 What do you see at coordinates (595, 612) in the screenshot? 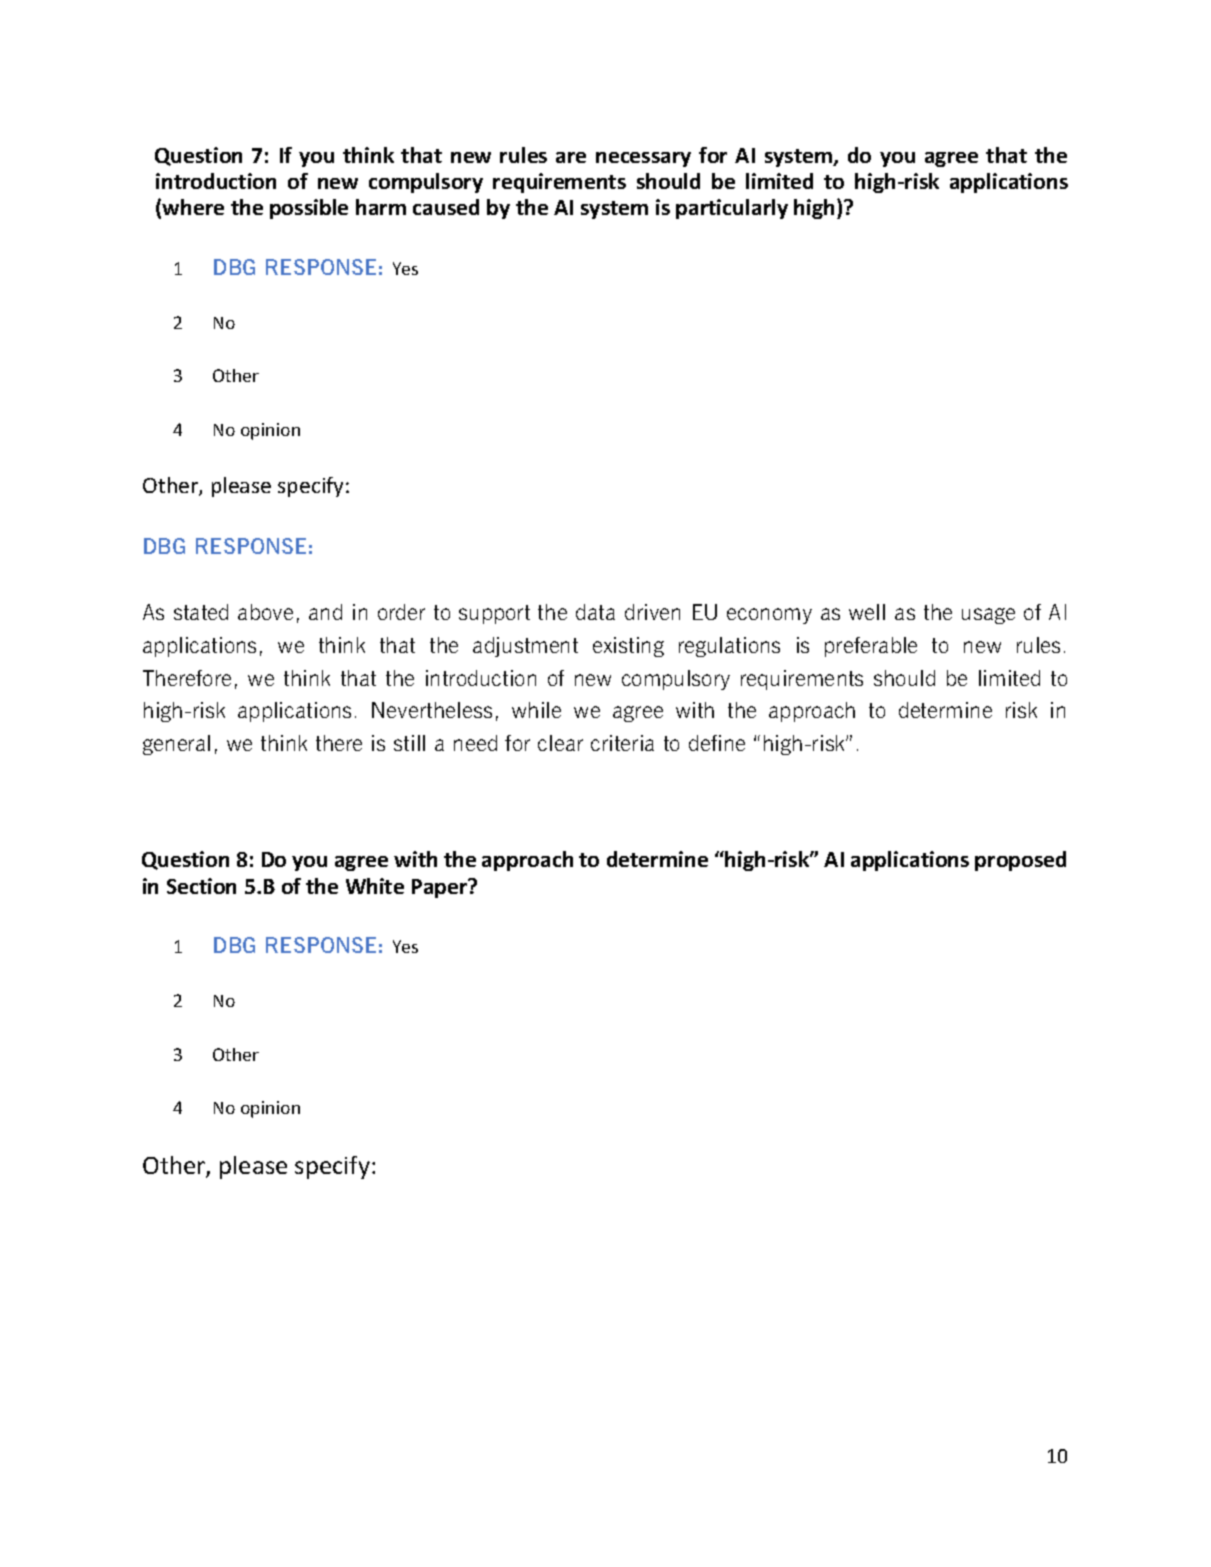
I see `data` at bounding box center [595, 612].
